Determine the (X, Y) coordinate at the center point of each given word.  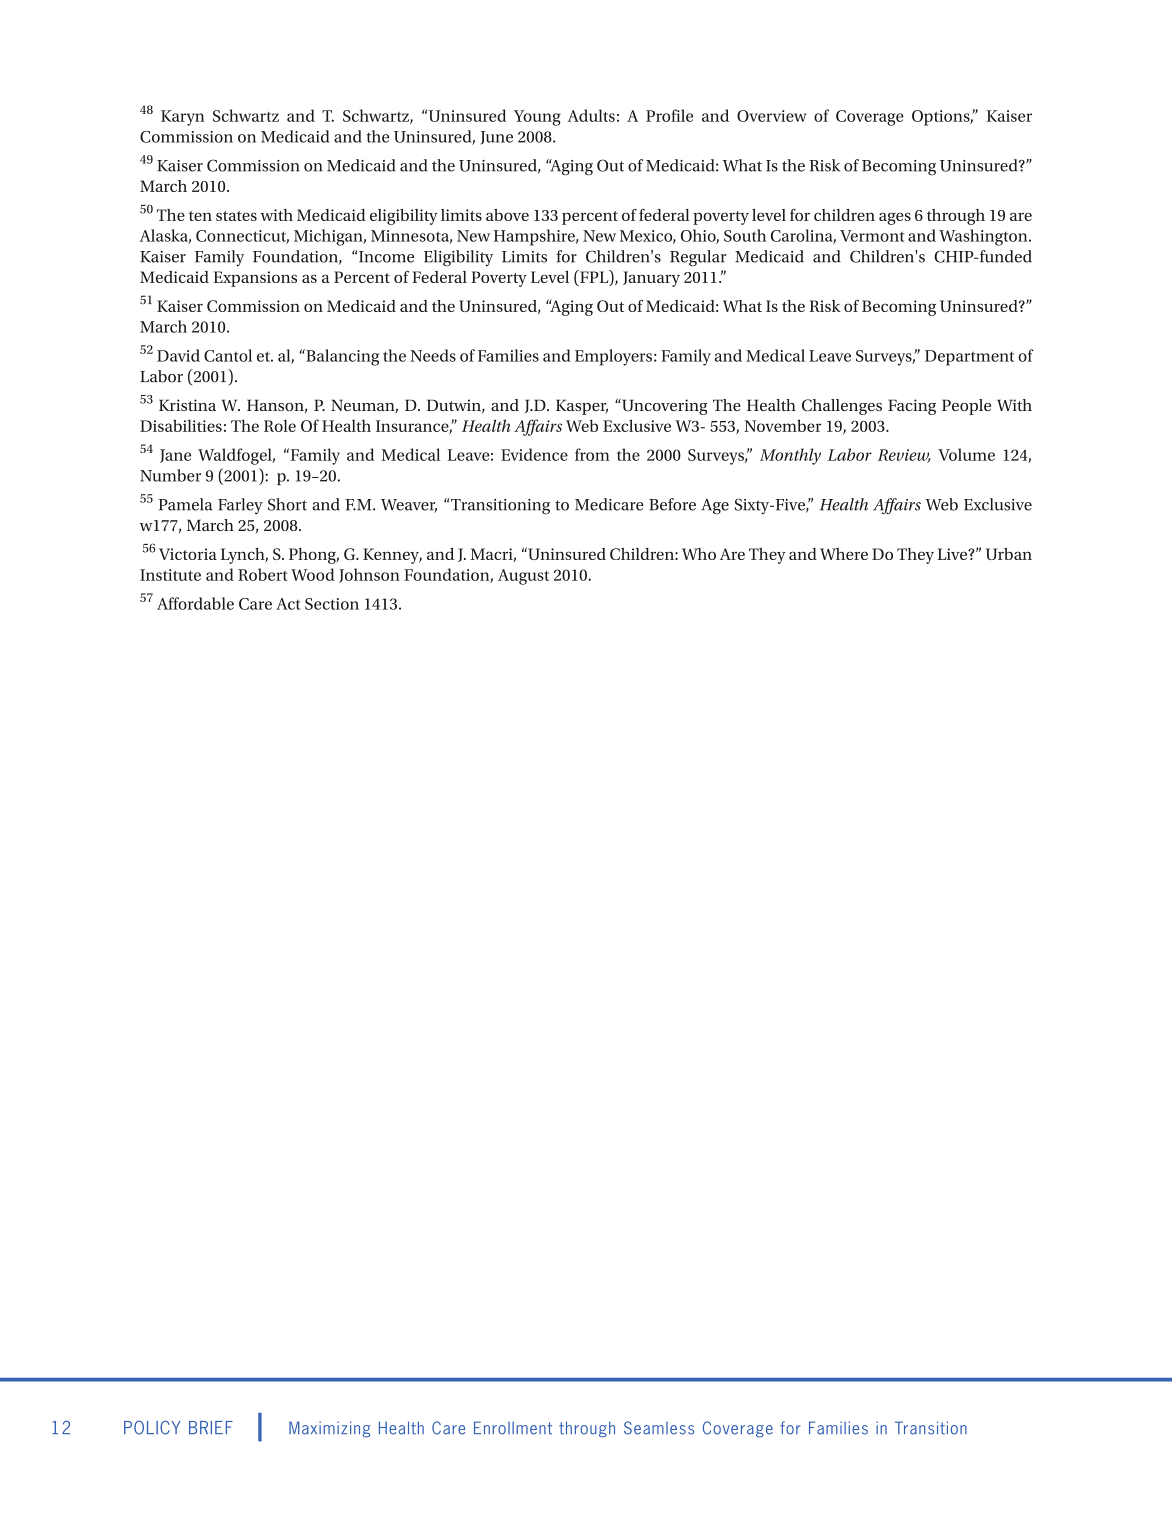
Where (844, 554)
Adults (591, 115)
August (523, 577)
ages (895, 218)
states (236, 216)
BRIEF (211, 1427)
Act (288, 604)
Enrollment (513, 1428)
